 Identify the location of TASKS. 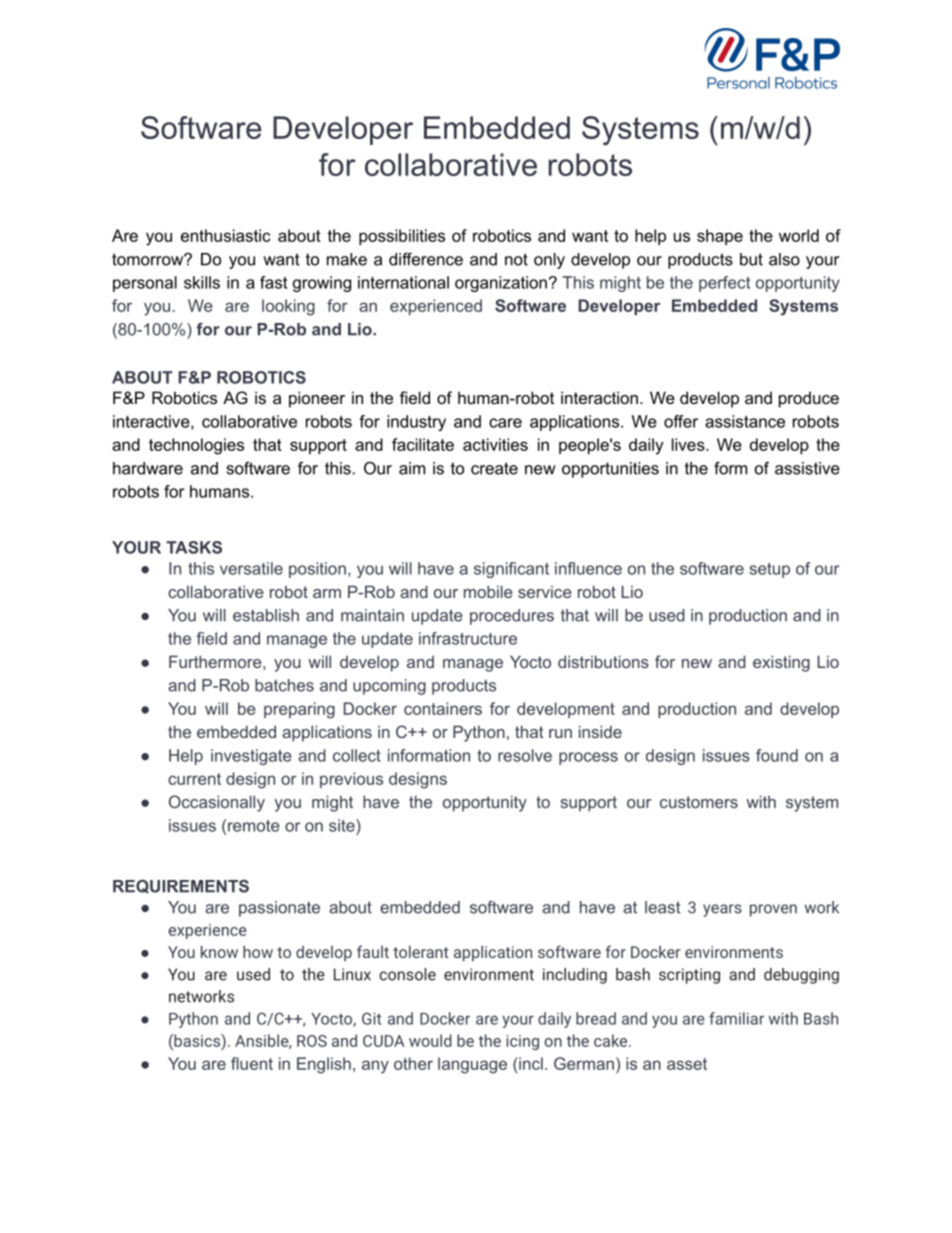
(194, 547).
